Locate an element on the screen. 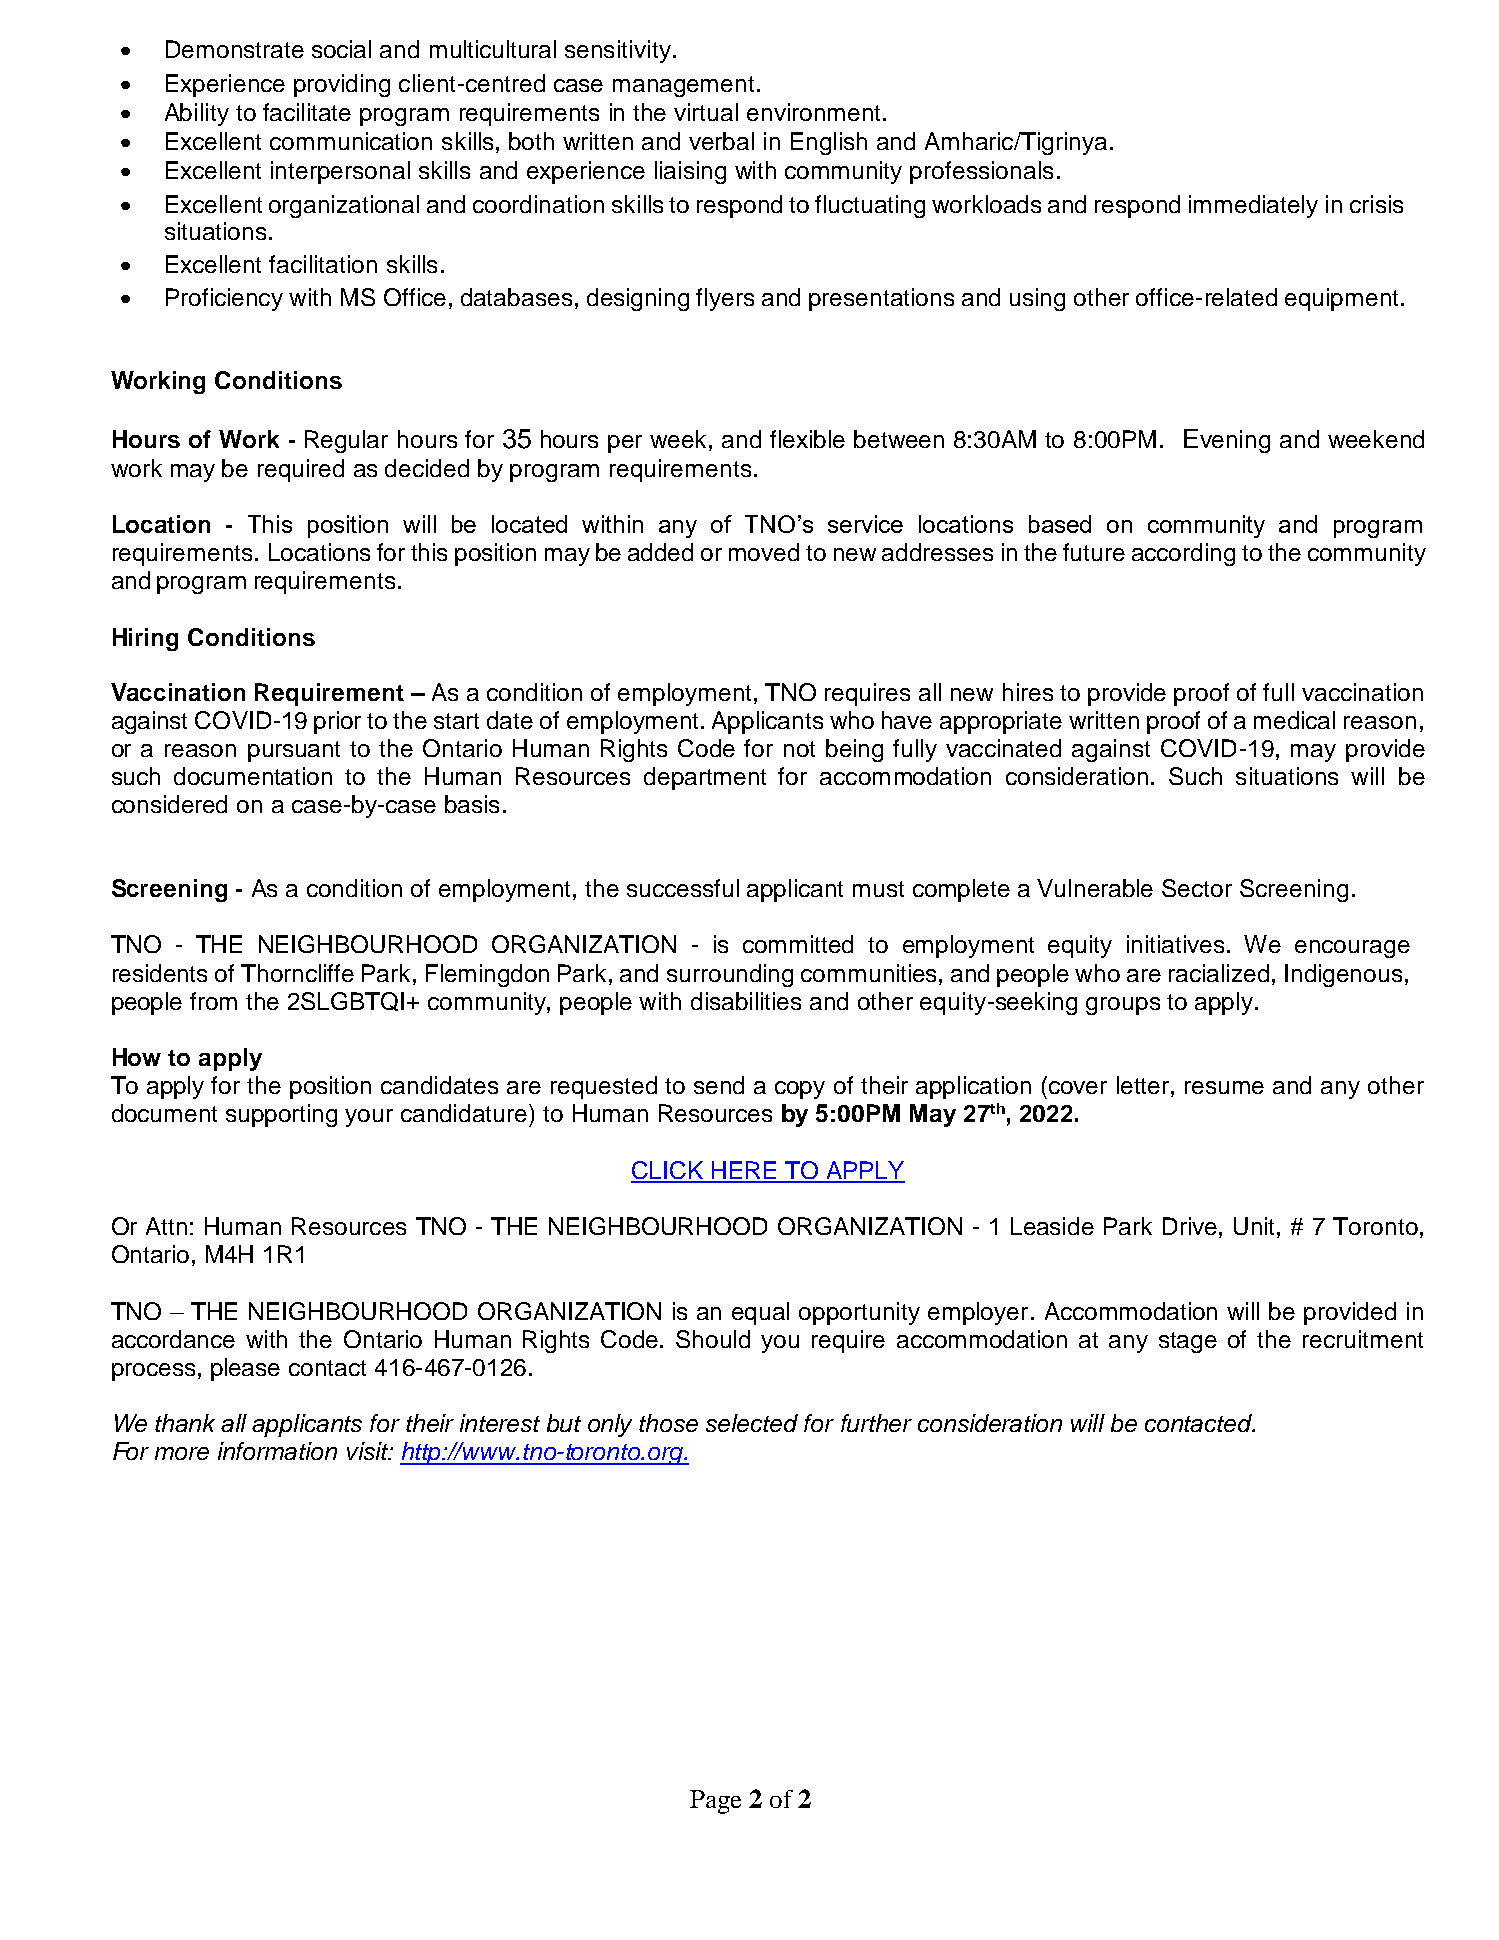 The height and width of the screenshot is (1940, 1499). medical is located at coordinates (1294, 720).
